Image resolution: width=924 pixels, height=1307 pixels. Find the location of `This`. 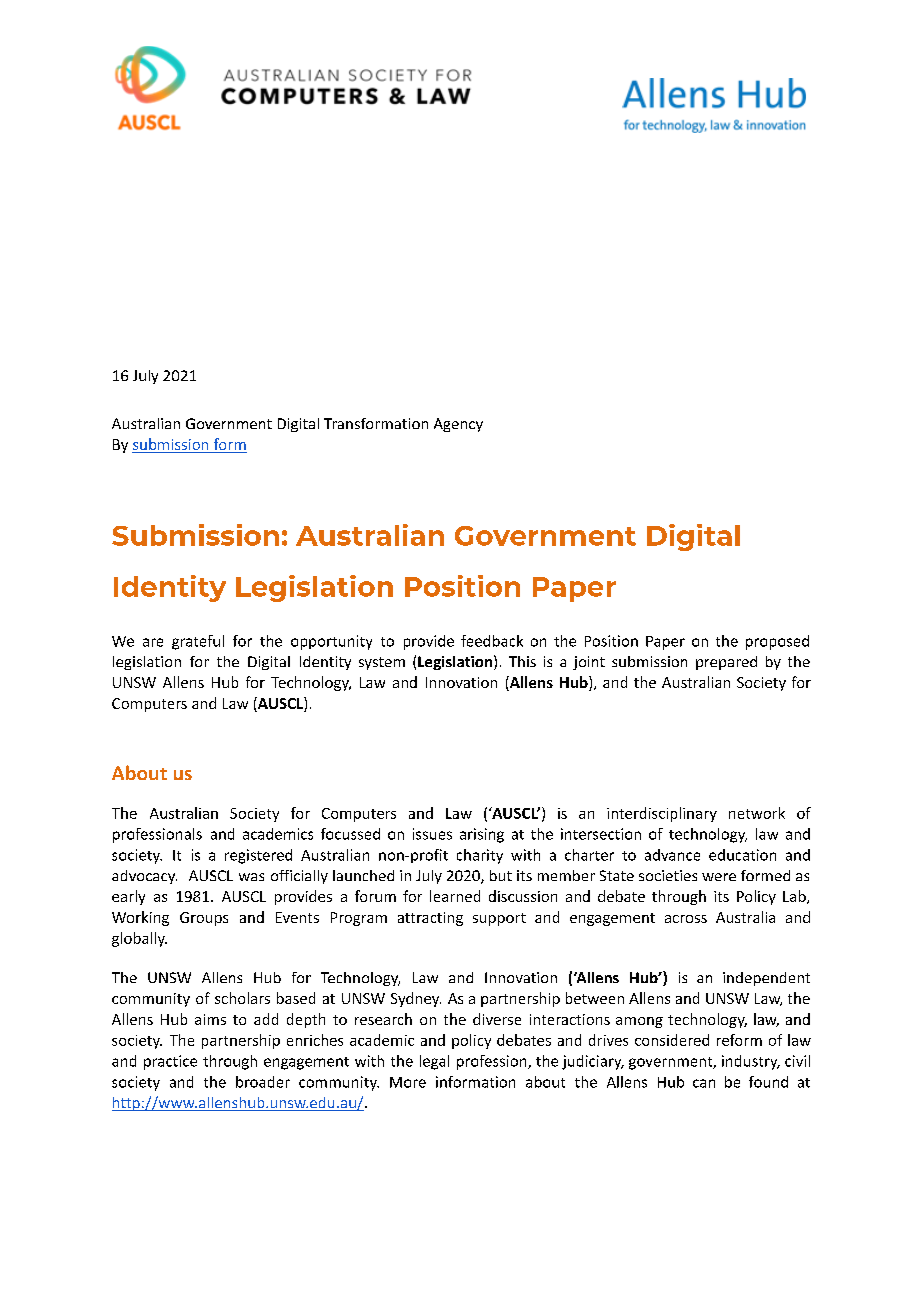

This is located at coordinates (522, 661).
